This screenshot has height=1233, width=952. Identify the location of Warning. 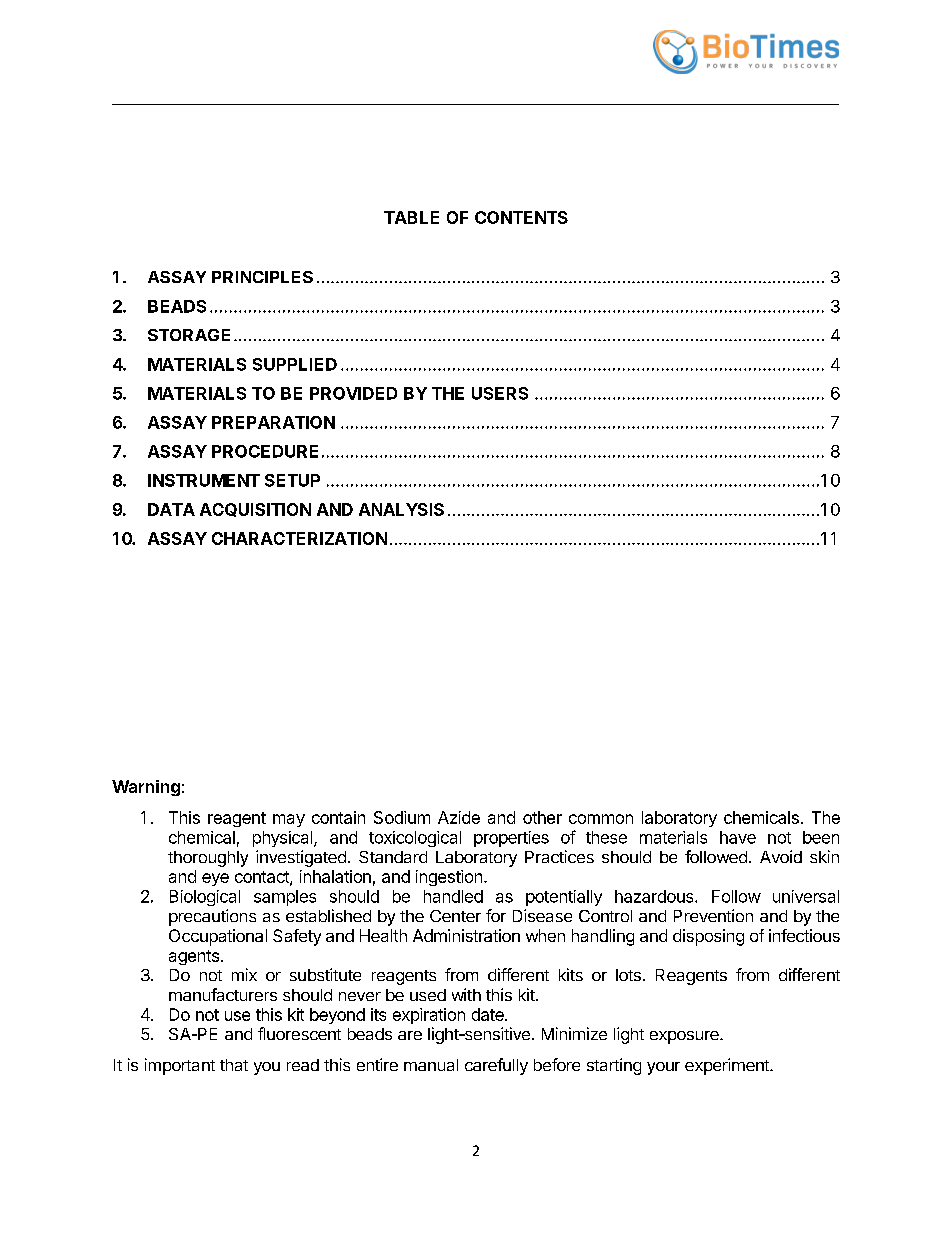
(146, 788).
